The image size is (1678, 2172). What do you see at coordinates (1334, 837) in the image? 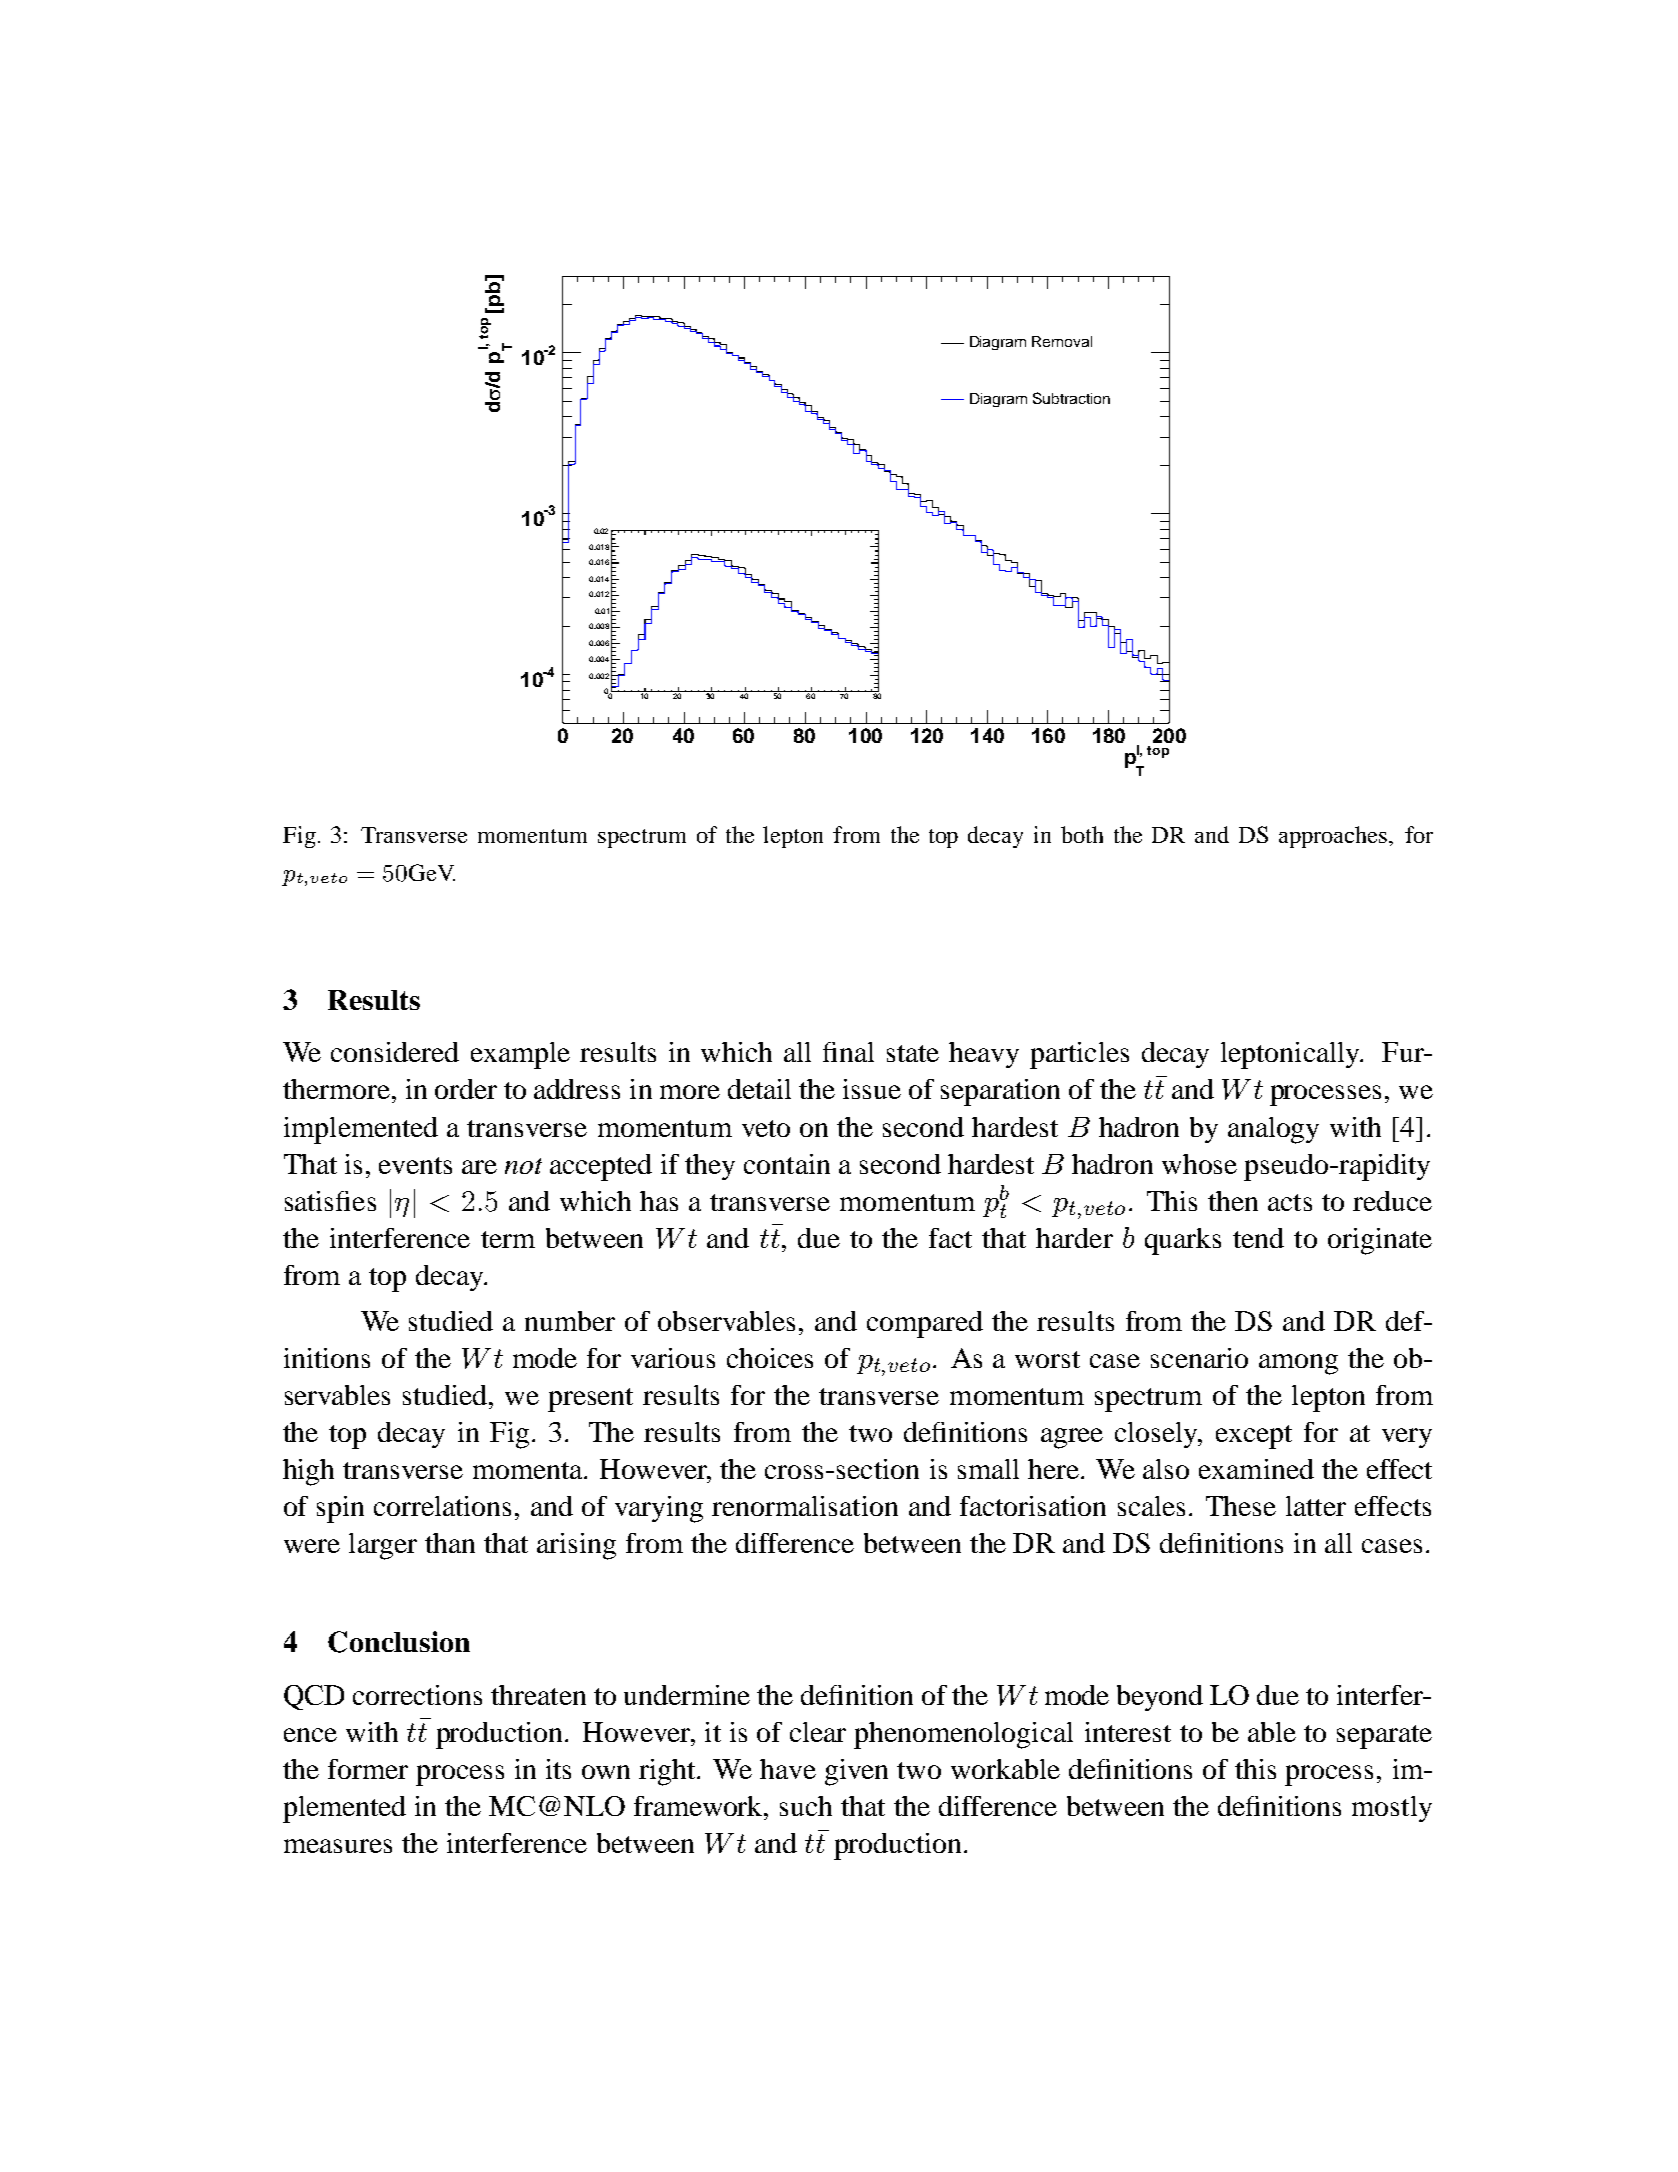
I see `approaches` at bounding box center [1334, 837].
